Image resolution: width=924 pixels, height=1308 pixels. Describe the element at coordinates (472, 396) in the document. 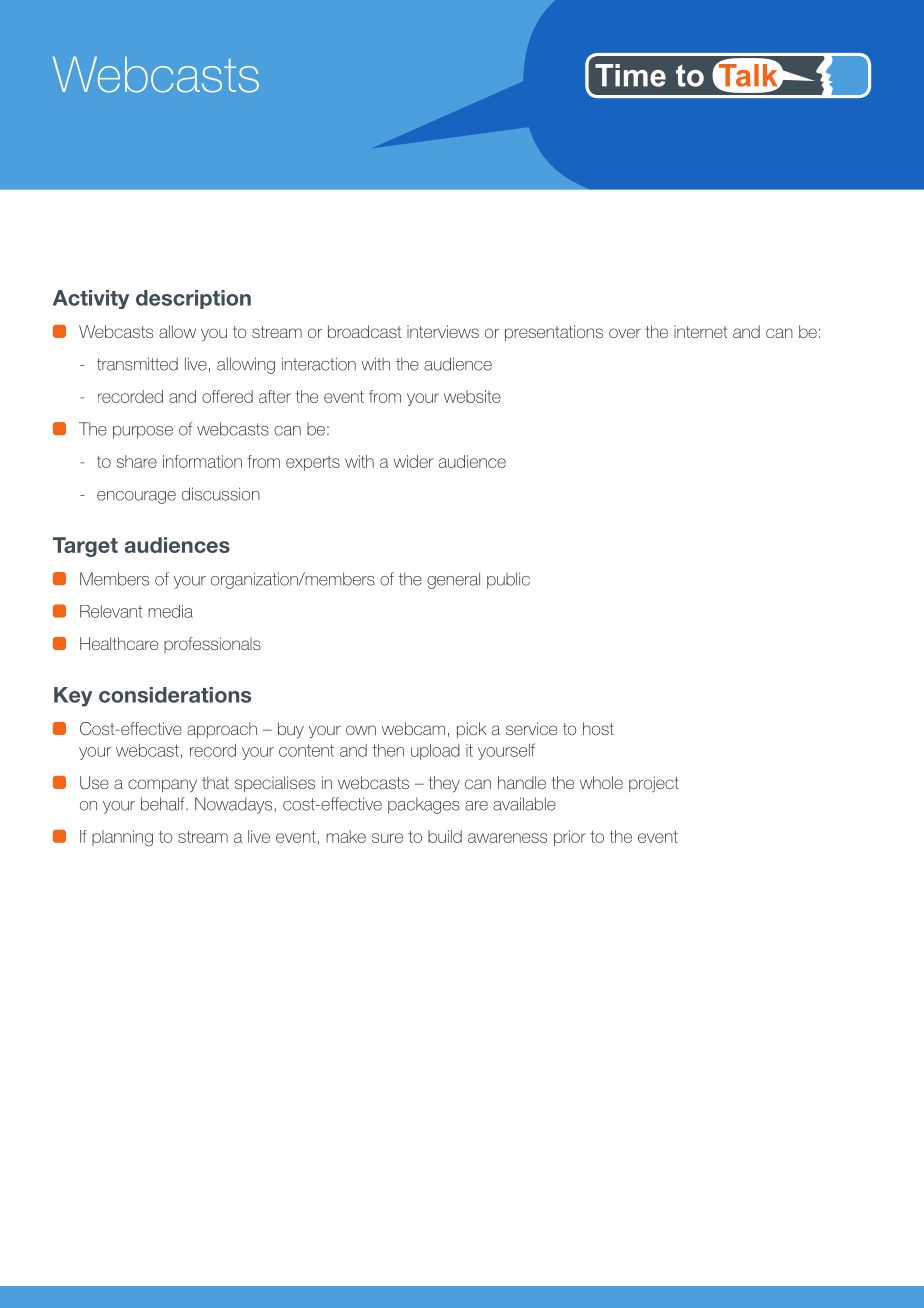

I see `website` at that location.
